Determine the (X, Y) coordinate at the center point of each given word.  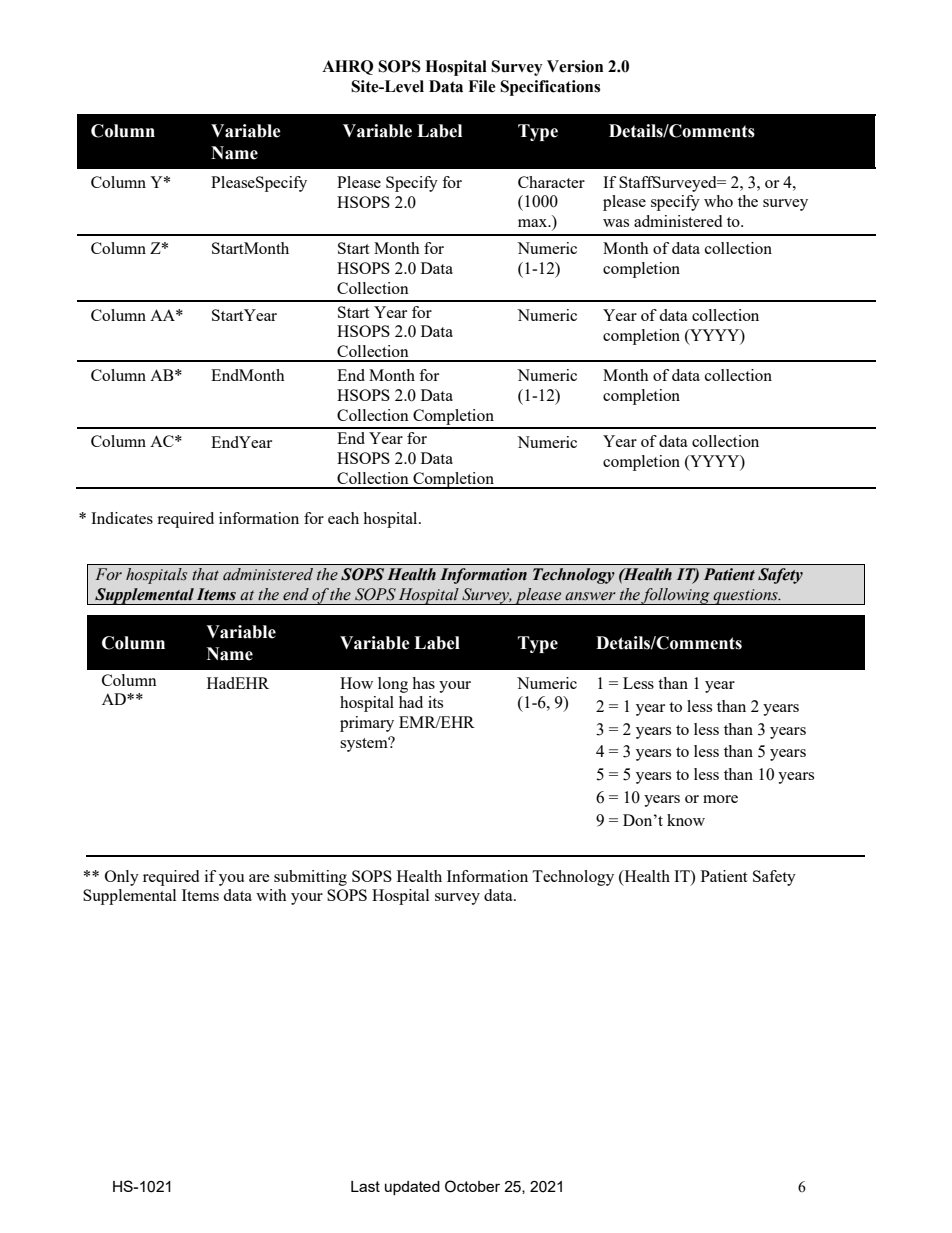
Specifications (550, 88)
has (423, 683)
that (205, 574)
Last (365, 1186)
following (676, 596)
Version (575, 66)
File (482, 86)
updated (412, 1188)
